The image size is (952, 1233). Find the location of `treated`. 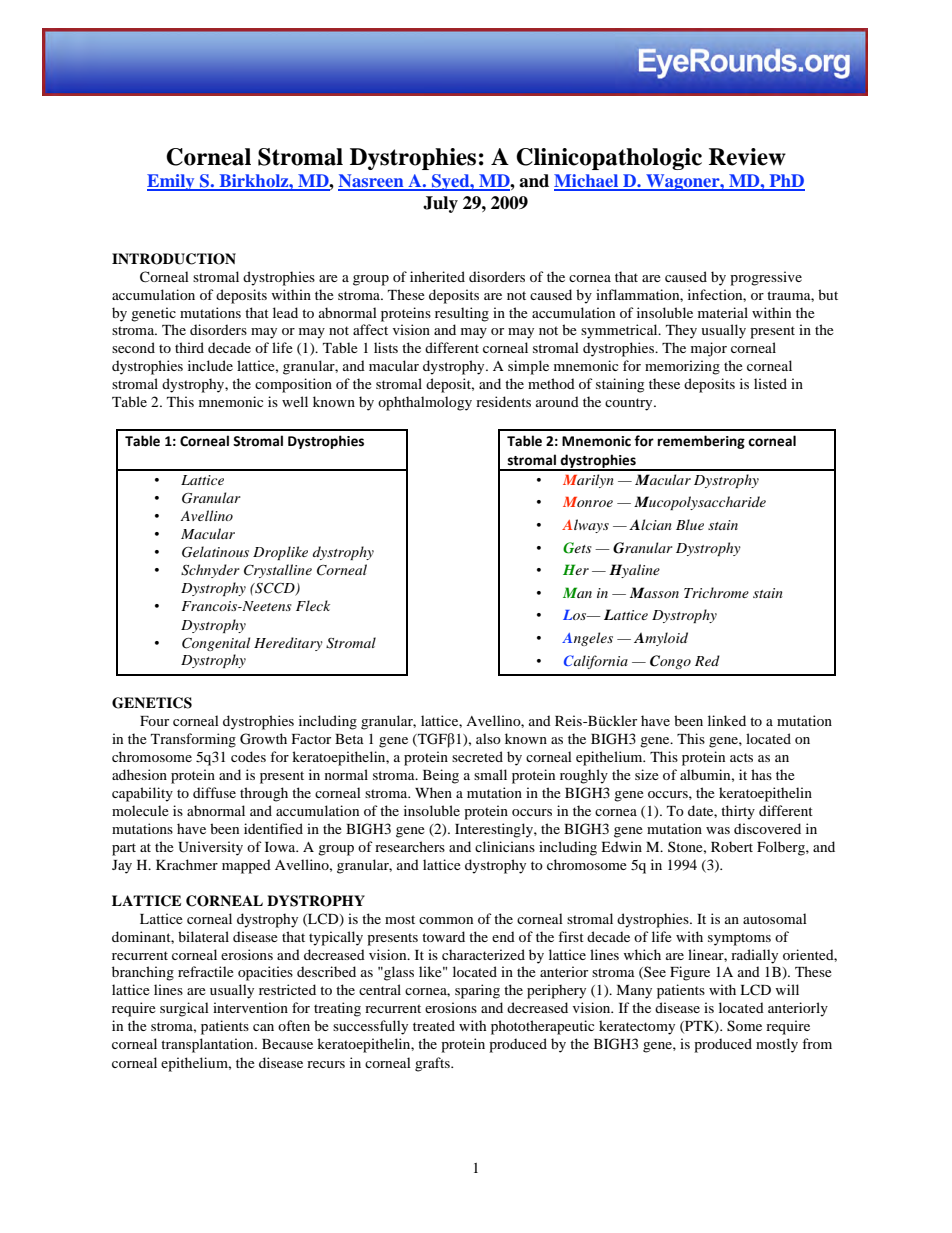

treated is located at coordinates (434, 1025).
